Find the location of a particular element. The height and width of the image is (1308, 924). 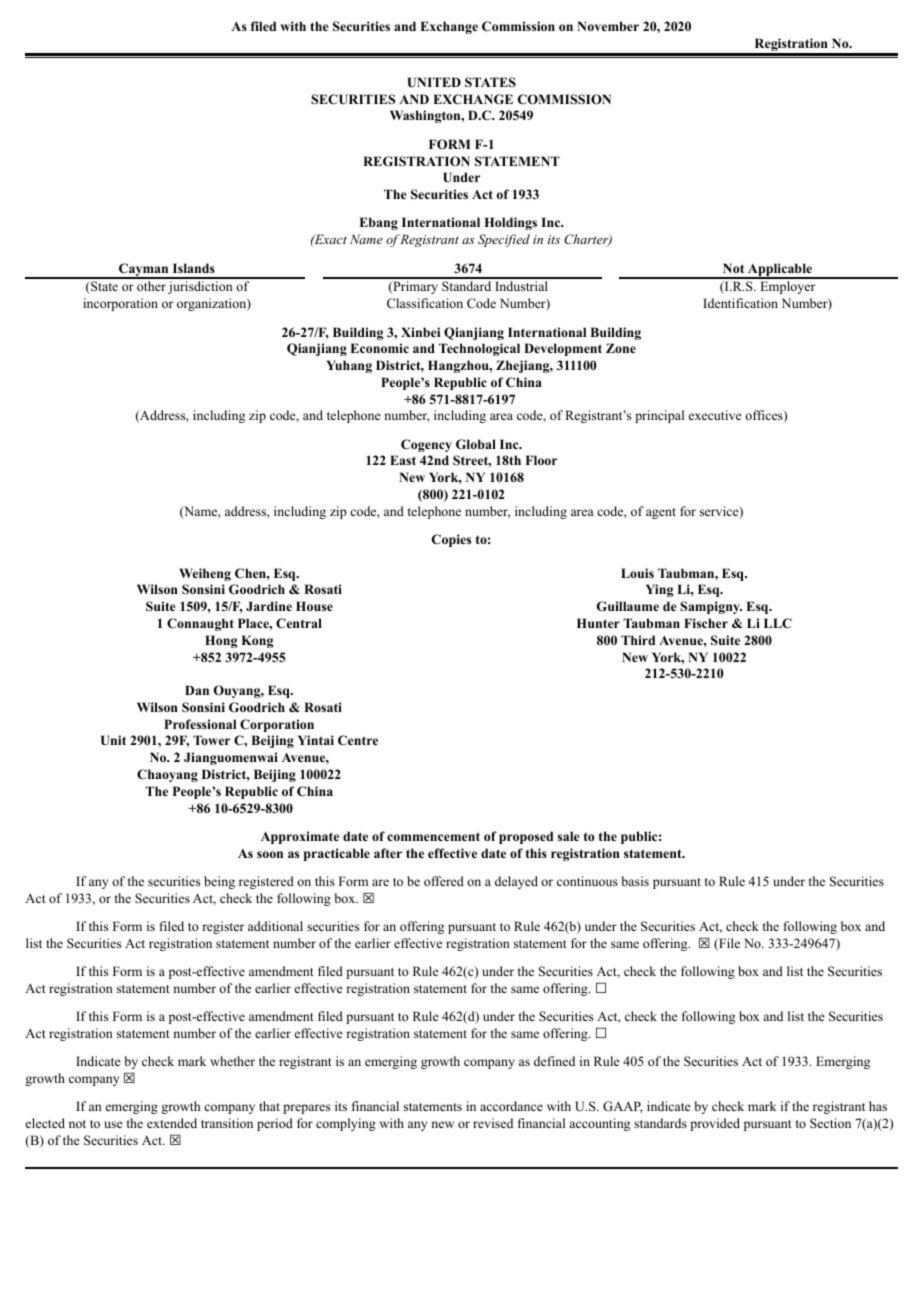

Professional is located at coordinates (200, 724).
